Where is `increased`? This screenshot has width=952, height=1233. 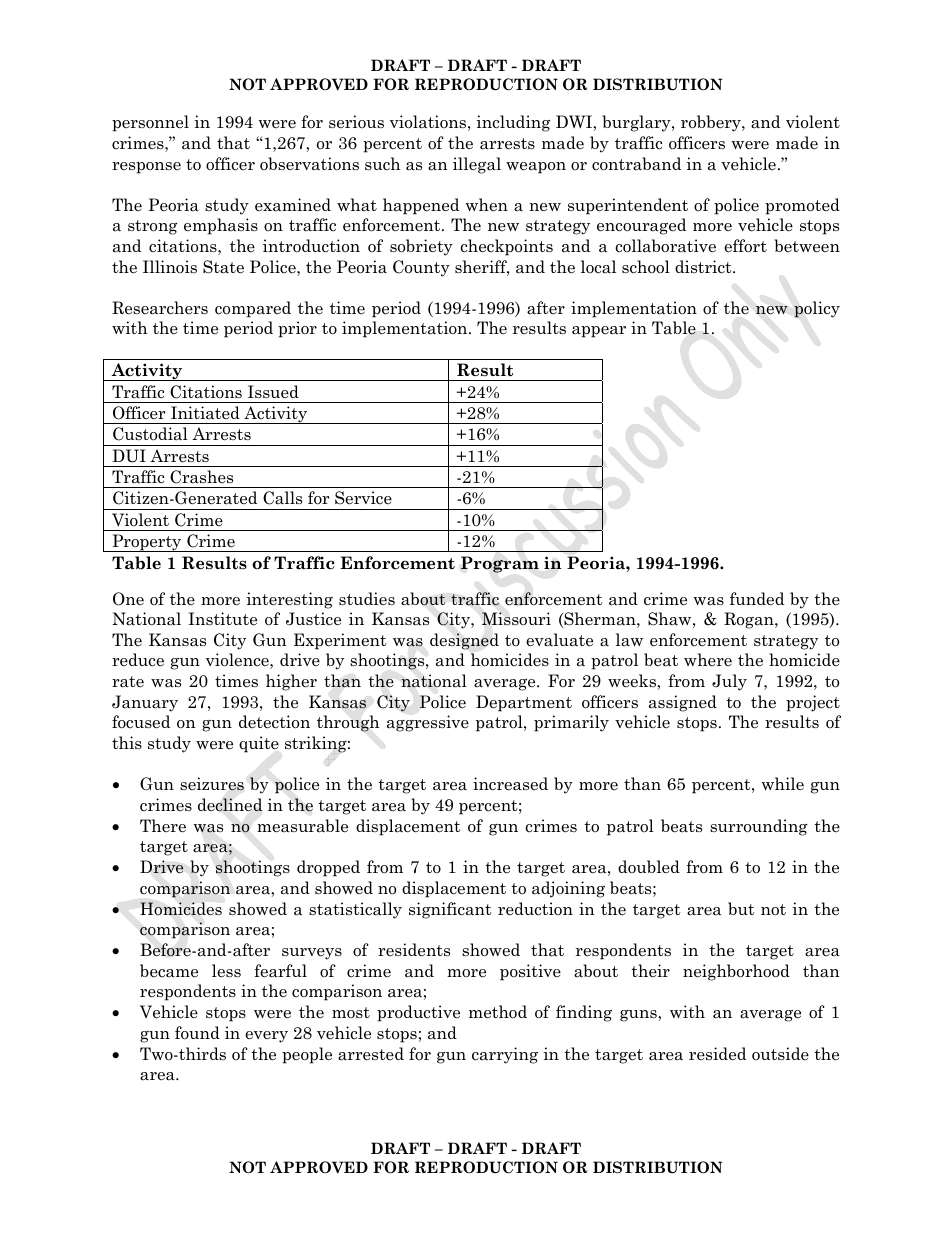
increased is located at coordinates (510, 784).
